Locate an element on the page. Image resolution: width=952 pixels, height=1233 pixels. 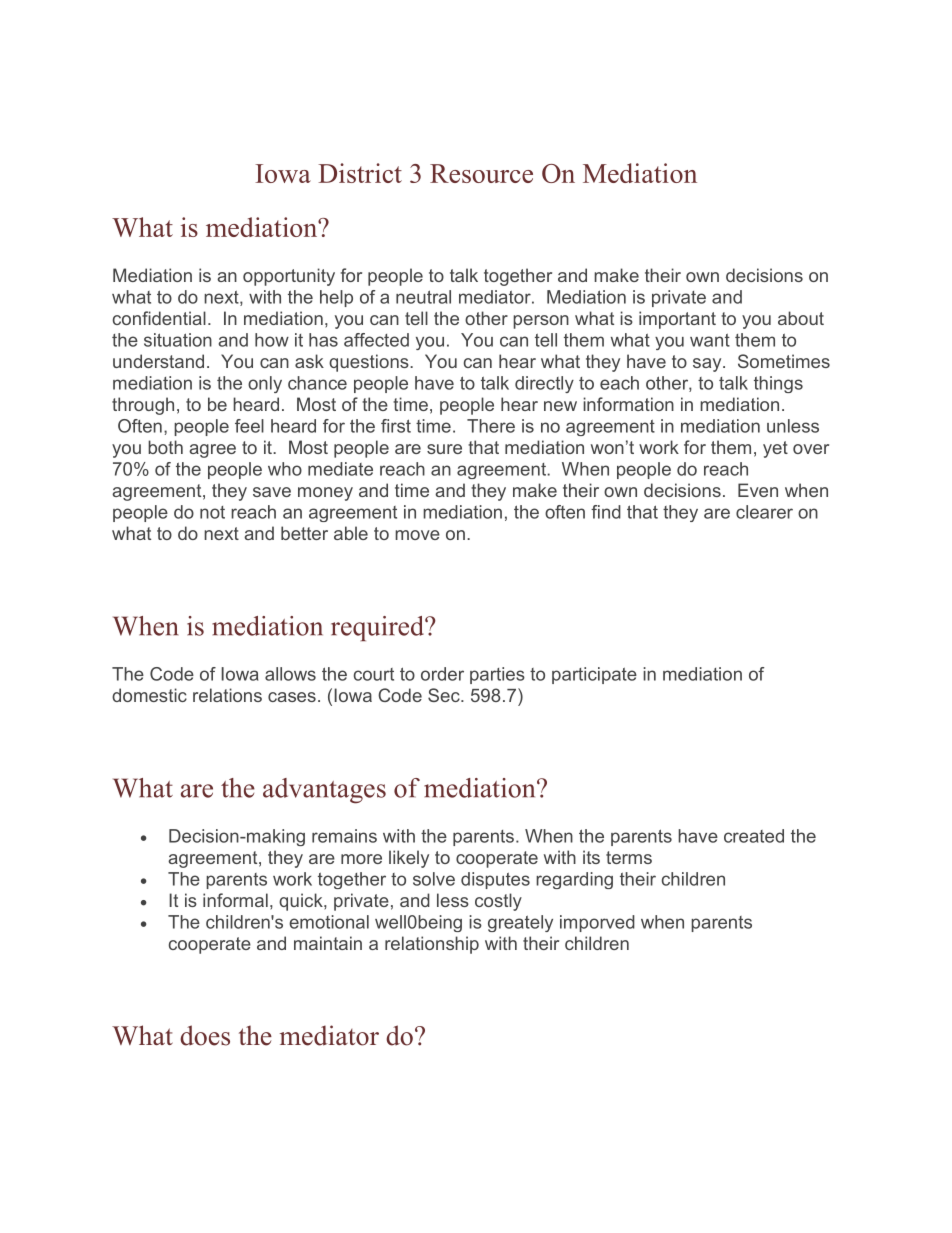
does is located at coordinates (205, 1035).
